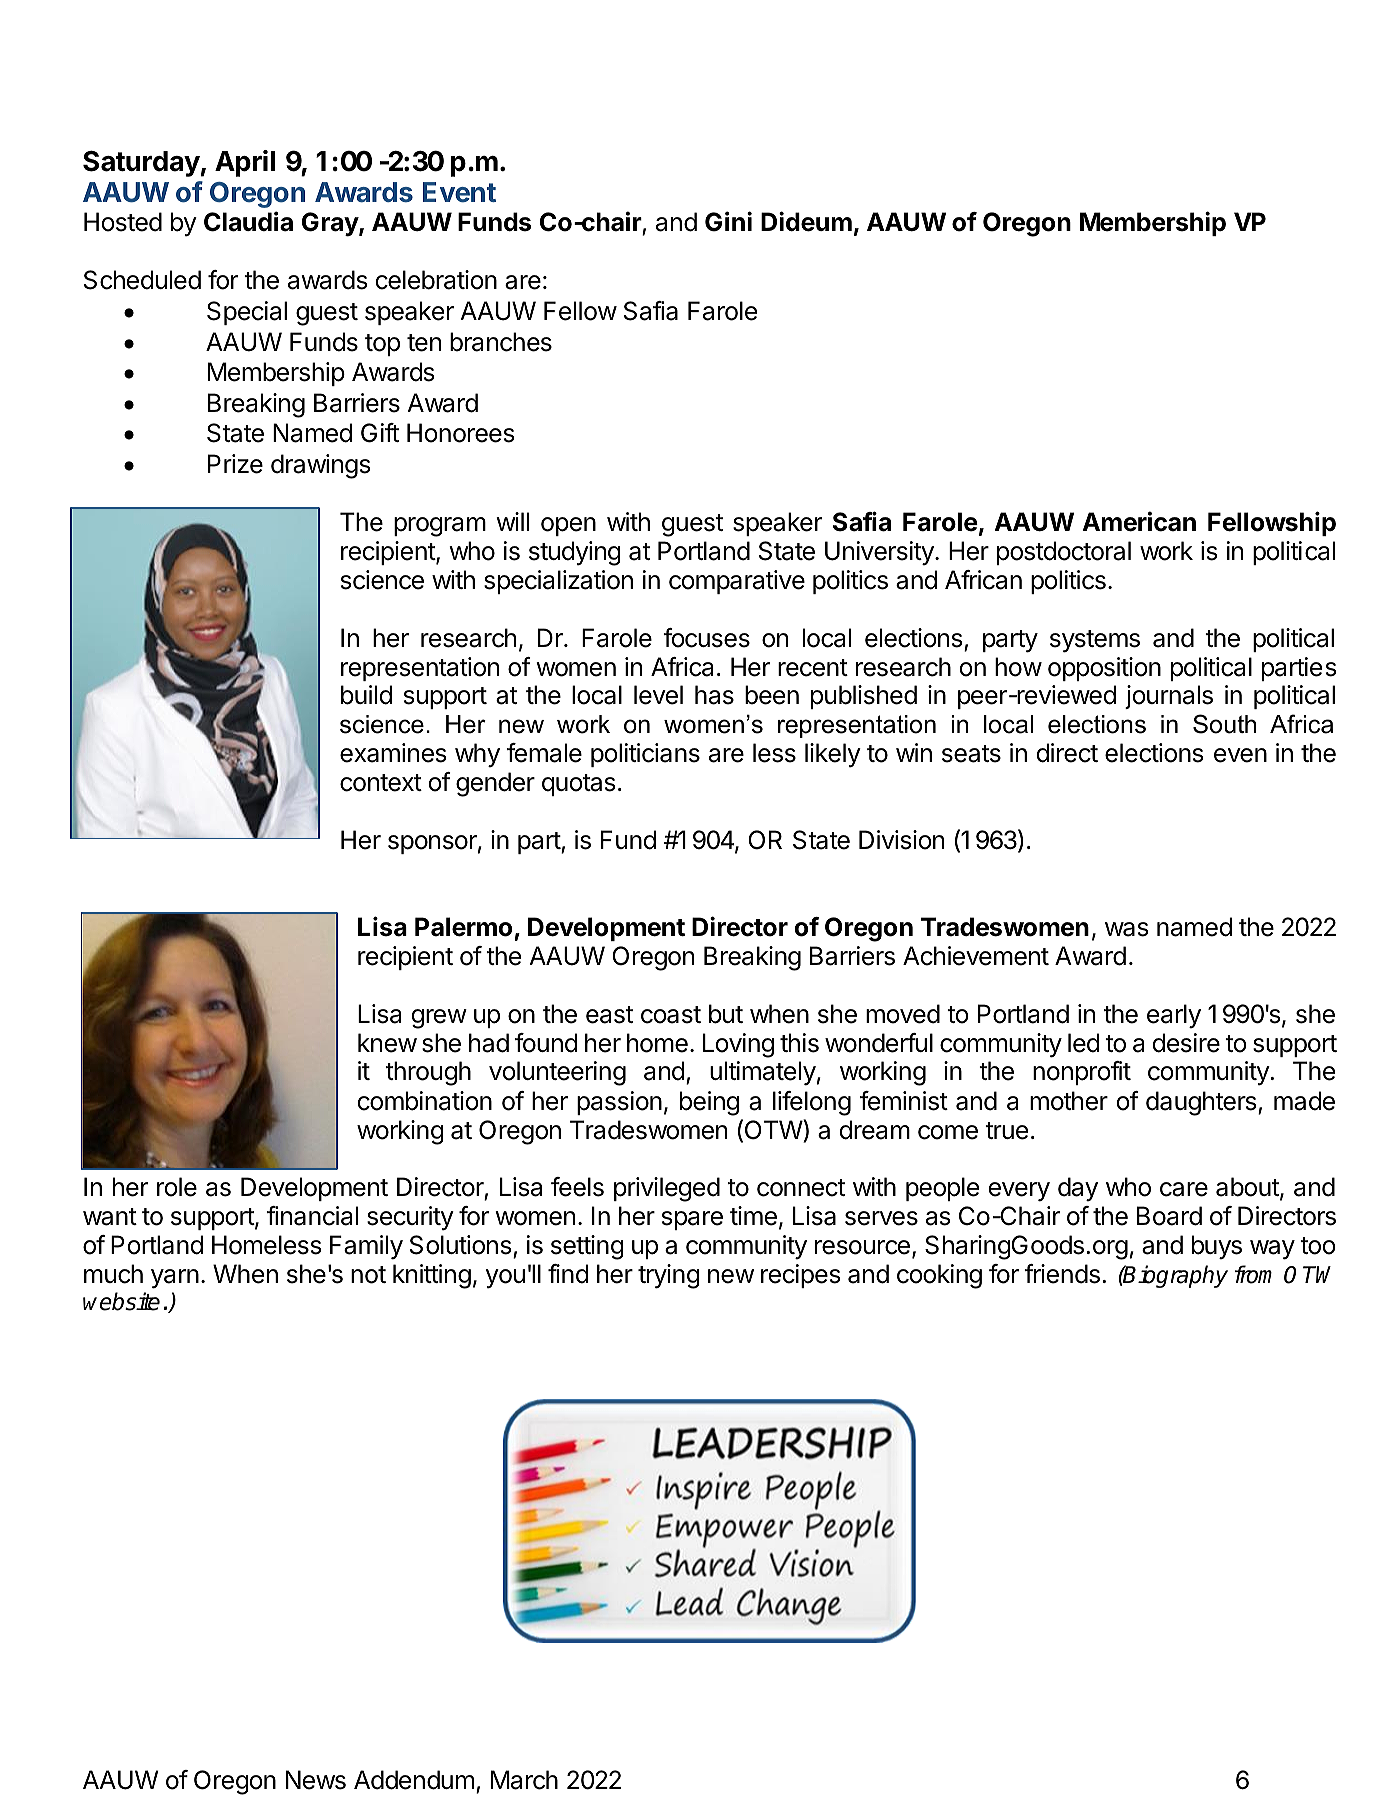 Image resolution: width=1399 pixels, height=1811 pixels. What do you see at coordinates (381, 783) in the image?
I see `context` at bounding box center [381, 783].
